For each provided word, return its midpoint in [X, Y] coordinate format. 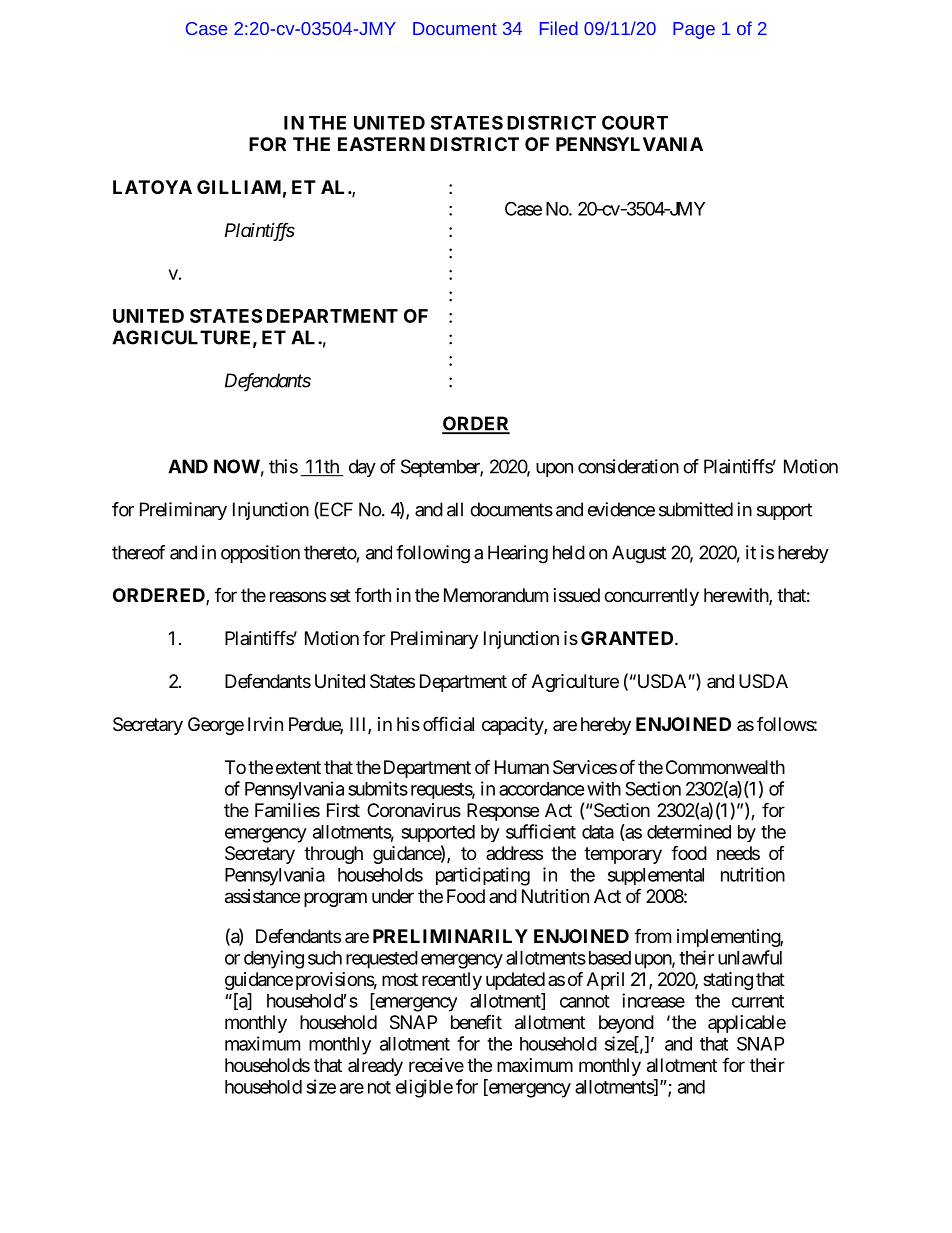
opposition [260, 554]
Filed [559, 28]
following [433, 554]
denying [274, 959]
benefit [476, 1021]
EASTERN [381, 144]
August [639, 554]
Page [694, 30]
